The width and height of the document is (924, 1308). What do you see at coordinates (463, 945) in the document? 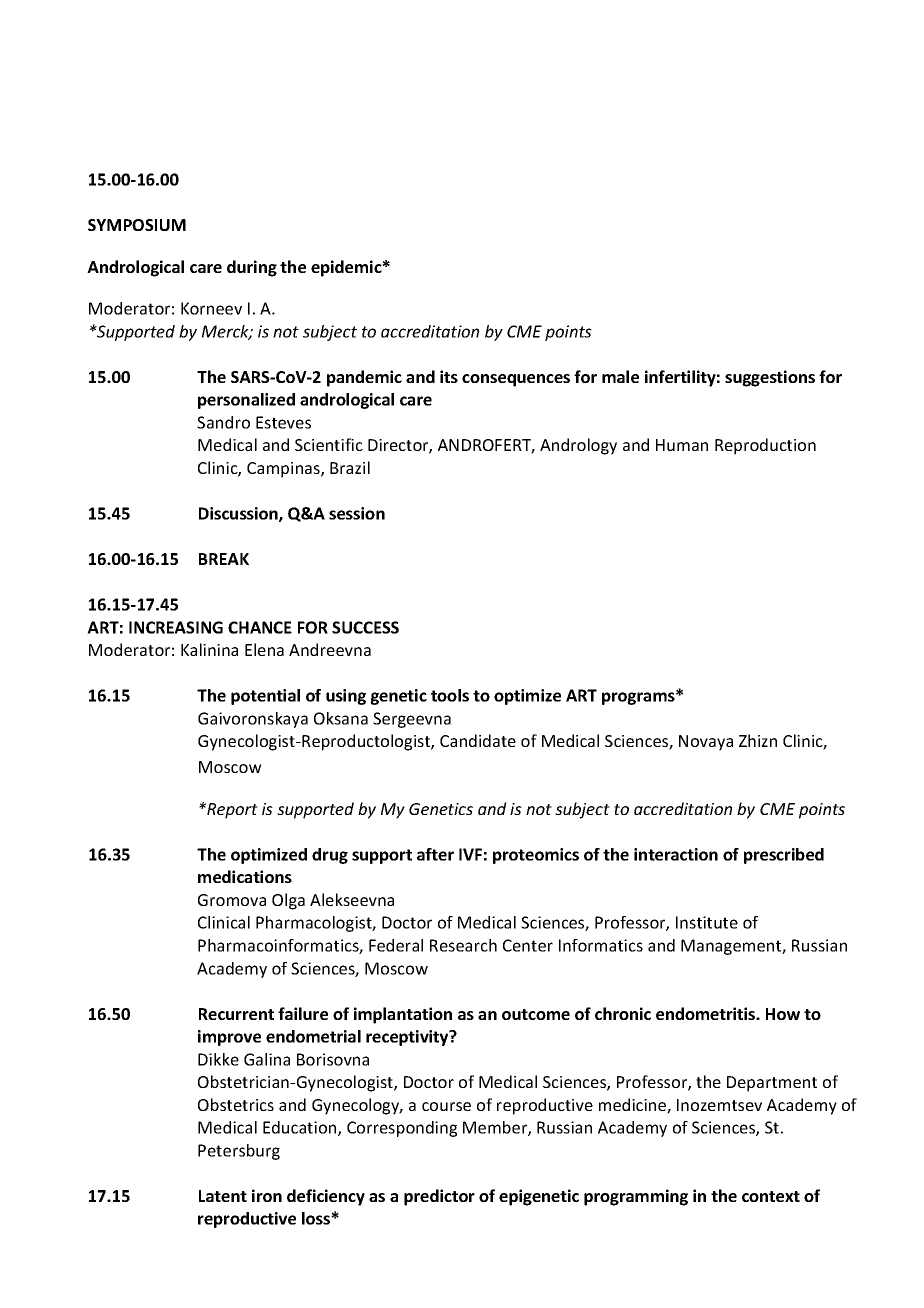
I see `Research` at bounding box center [463, 945].
